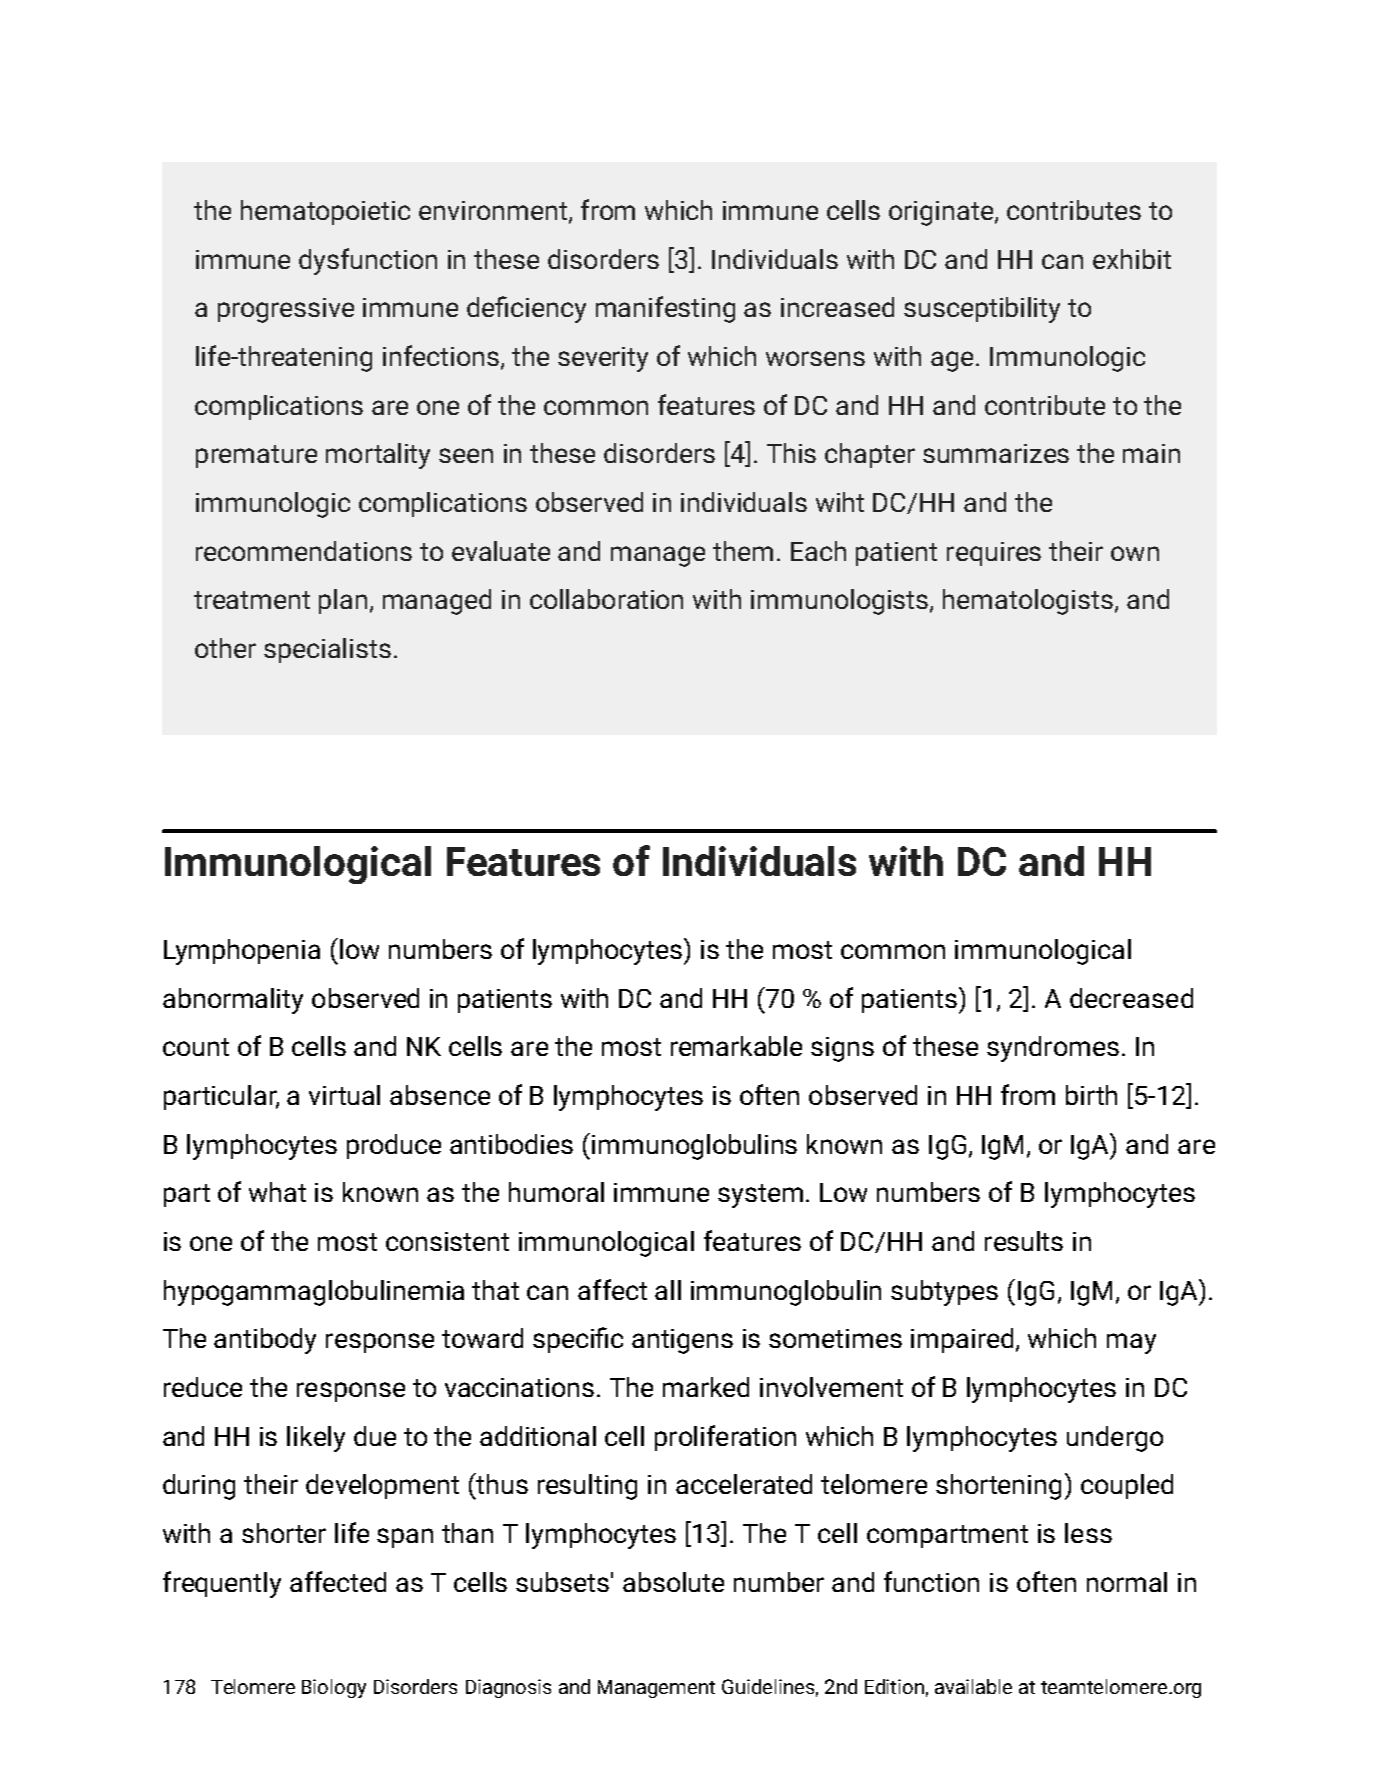 Image resolution: width=1379 pixels, height=1784 pixels. I want to click on results, so click(1024, 1241).
